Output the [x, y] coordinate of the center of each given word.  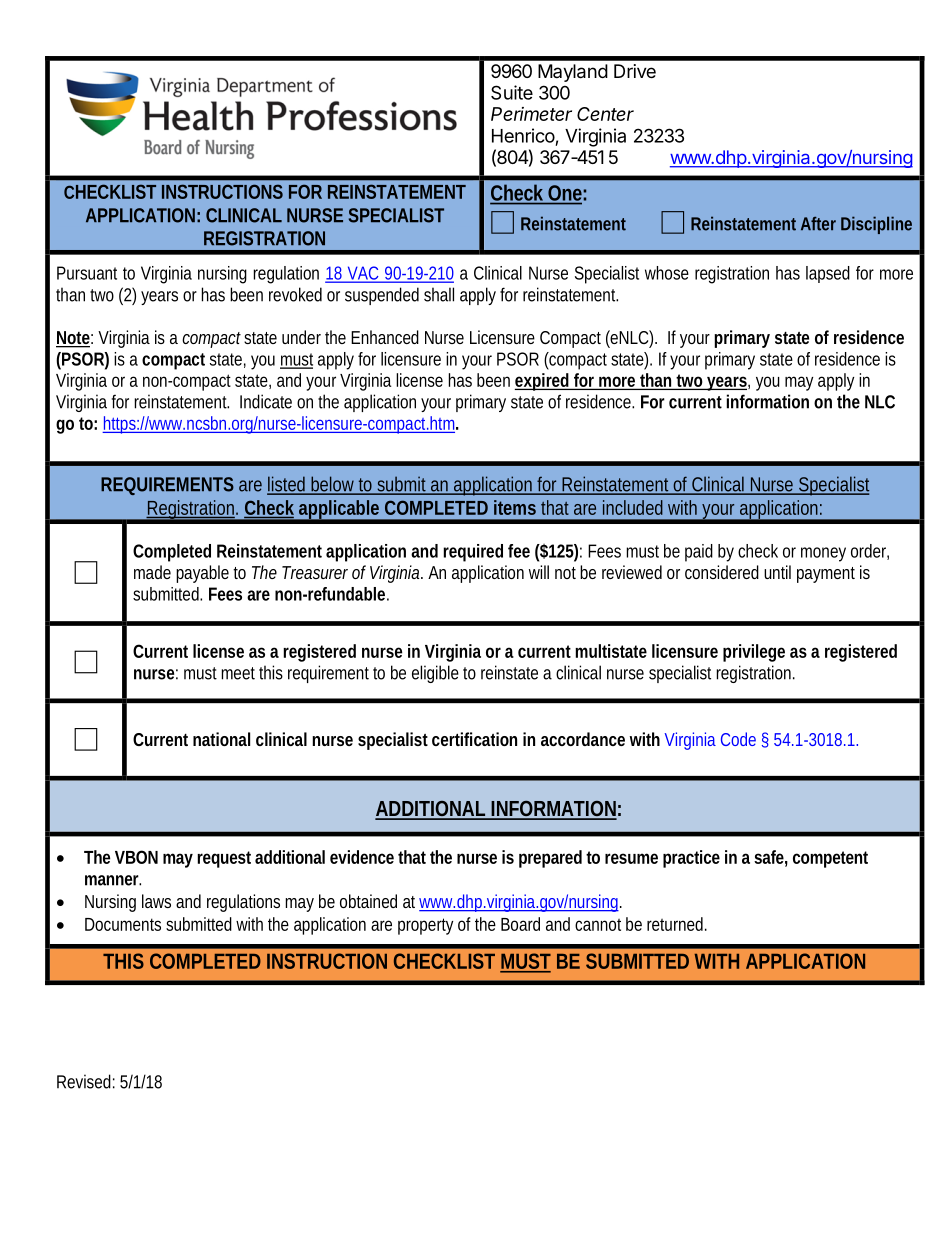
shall [439, 294]
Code [738, 739]
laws [156, 901]
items [515, 507]
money [823, 554]
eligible [435, 674]
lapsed [828, 274]
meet [238, 673]
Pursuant [87, 273]
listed [288, 485]
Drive [635, 71]
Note [74, 339]
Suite [512, 92]
